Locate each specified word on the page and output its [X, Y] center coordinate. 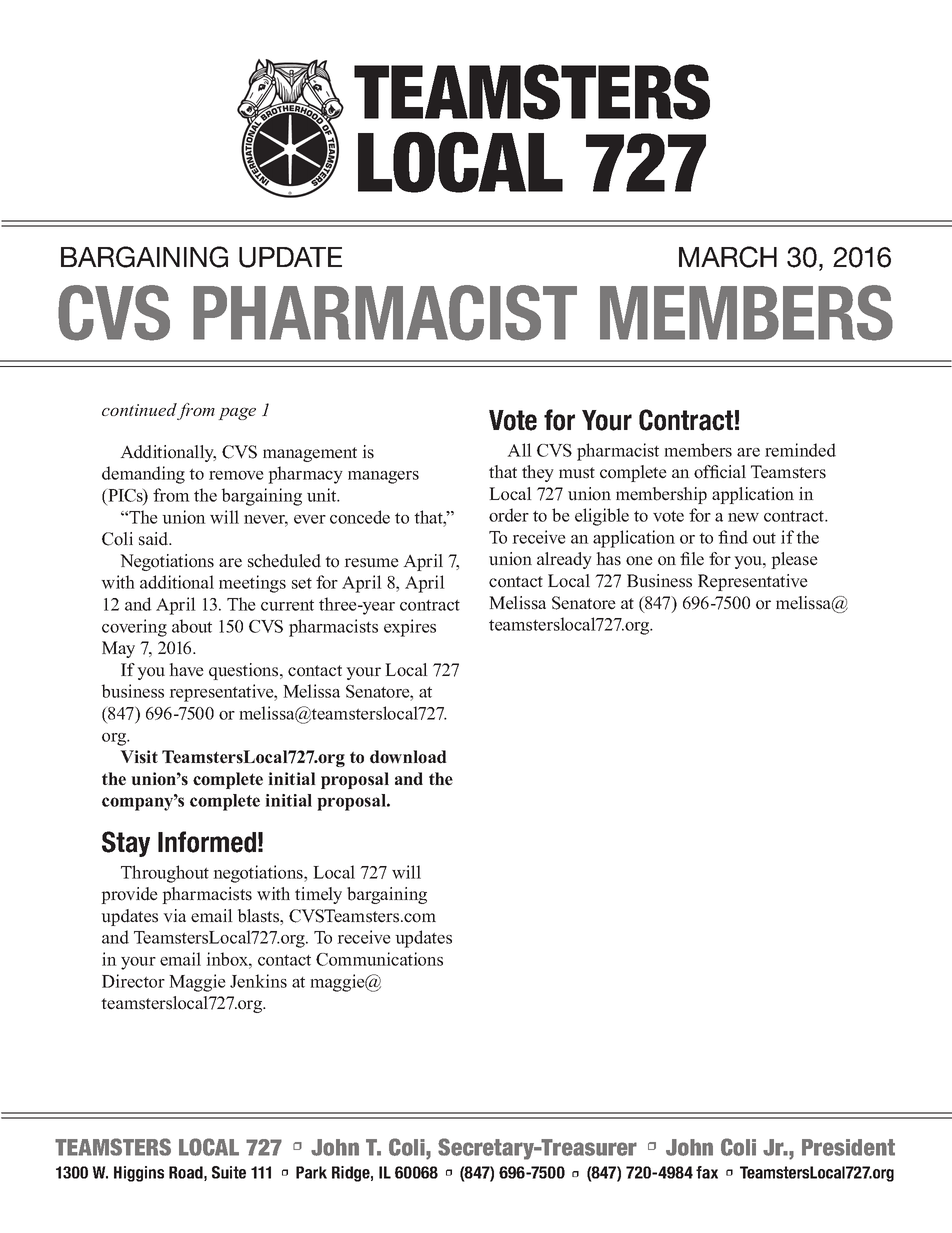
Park [311, 1172]
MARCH [728, 257]
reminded [800, 450]
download [408, 757]
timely [318, 895]
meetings [252, 584]
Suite [229, 1172]
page [237, 413]
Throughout [165, 874]
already [564, 560]
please [794, 560]
